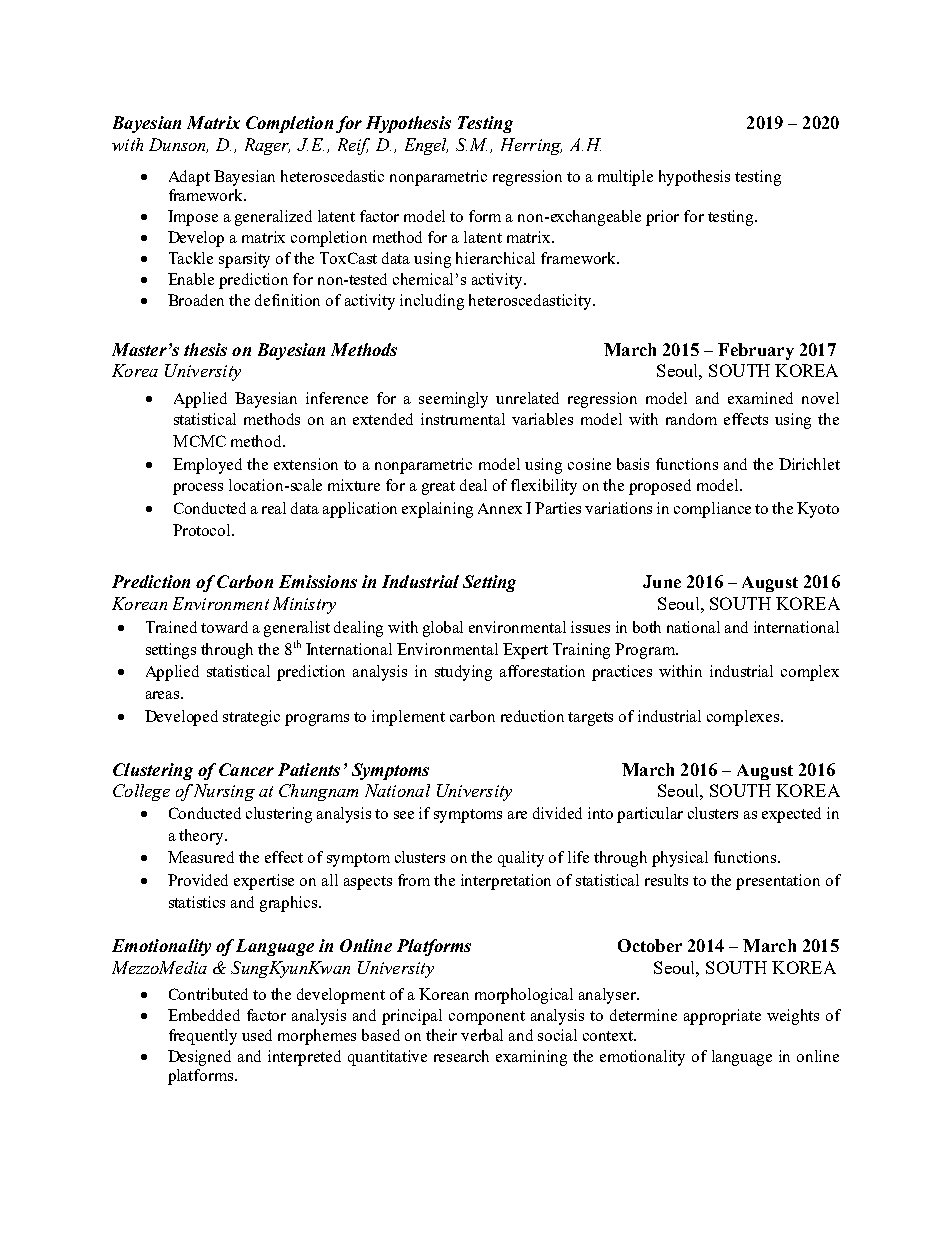 This page has width=952, height=1233. What do you see at coordinates (662, 218) in the page?
I see `prior` at bounding box center [662, 218].
